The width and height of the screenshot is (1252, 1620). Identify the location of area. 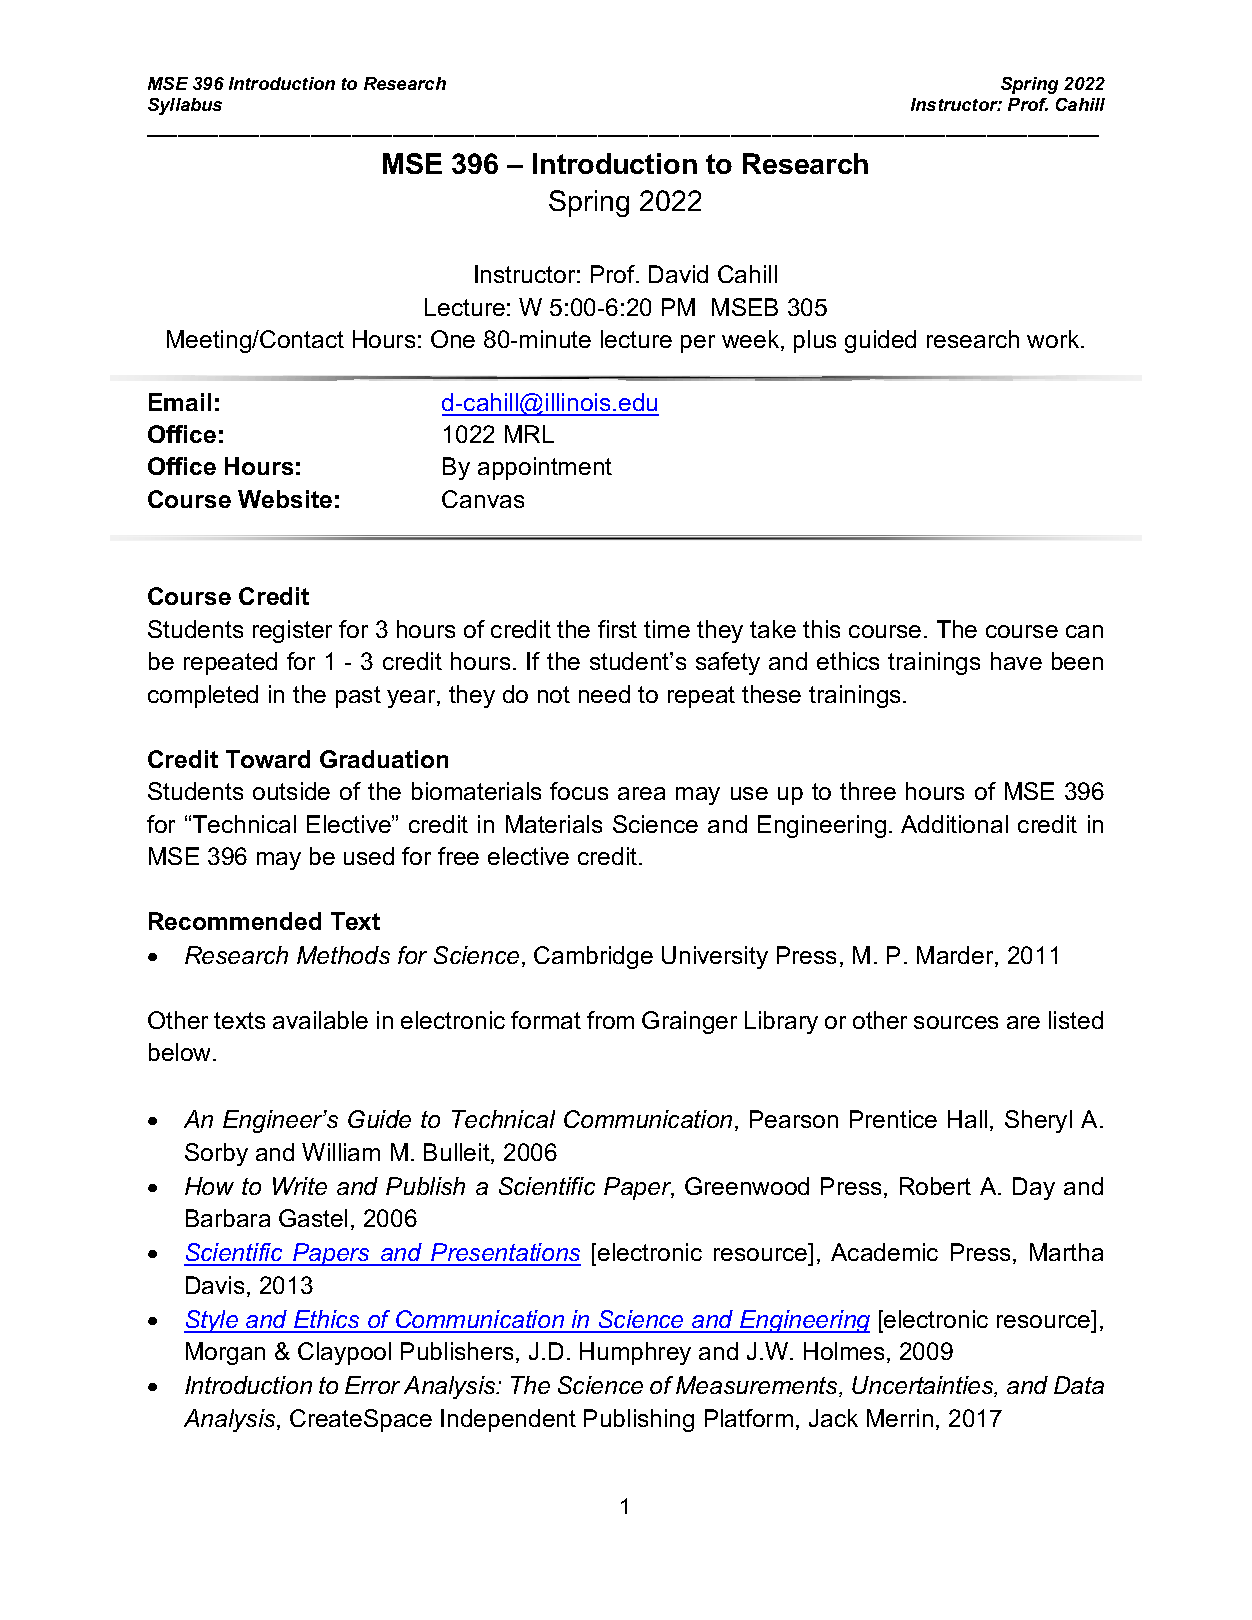
(641, 793).
